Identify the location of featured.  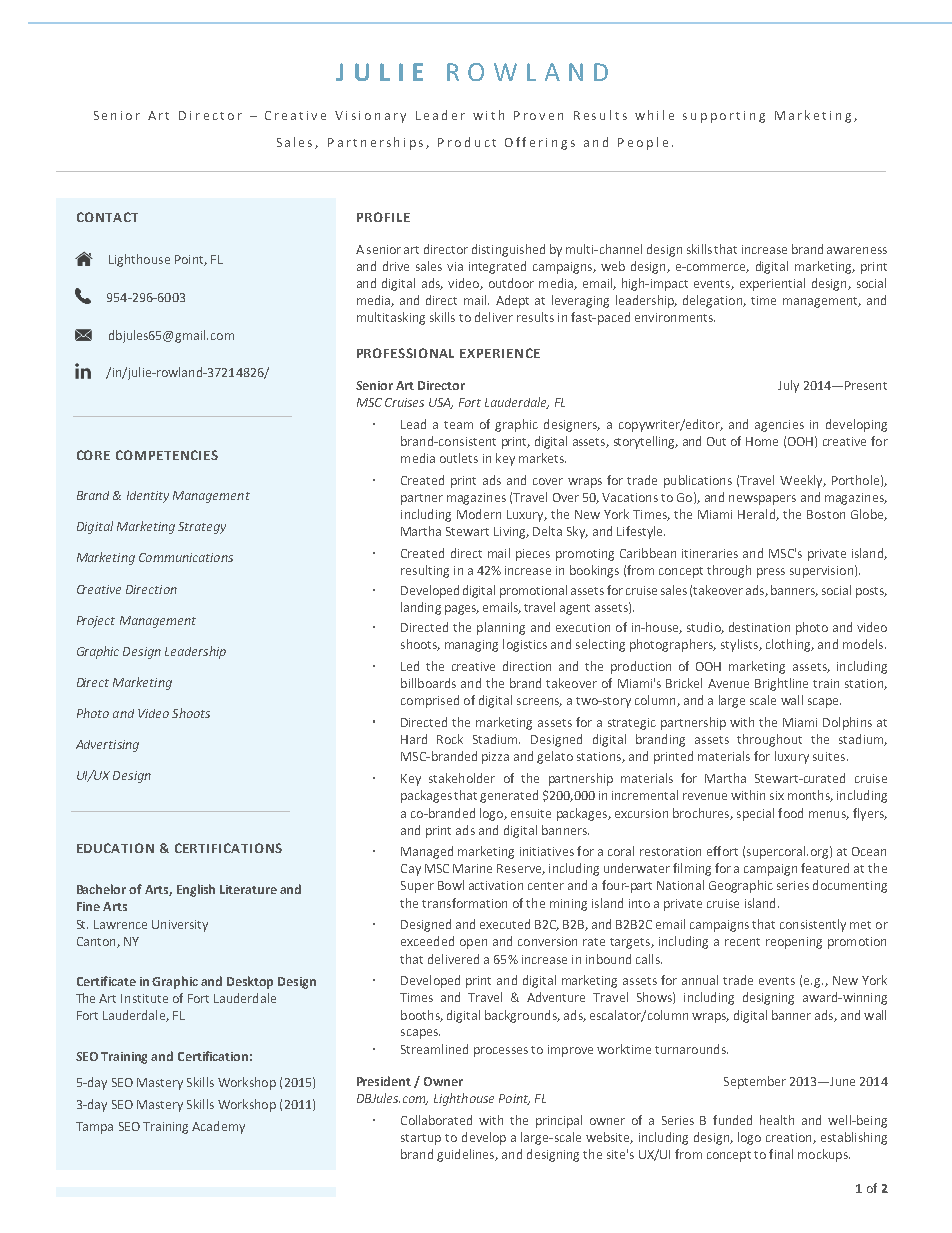
(825, 868).
